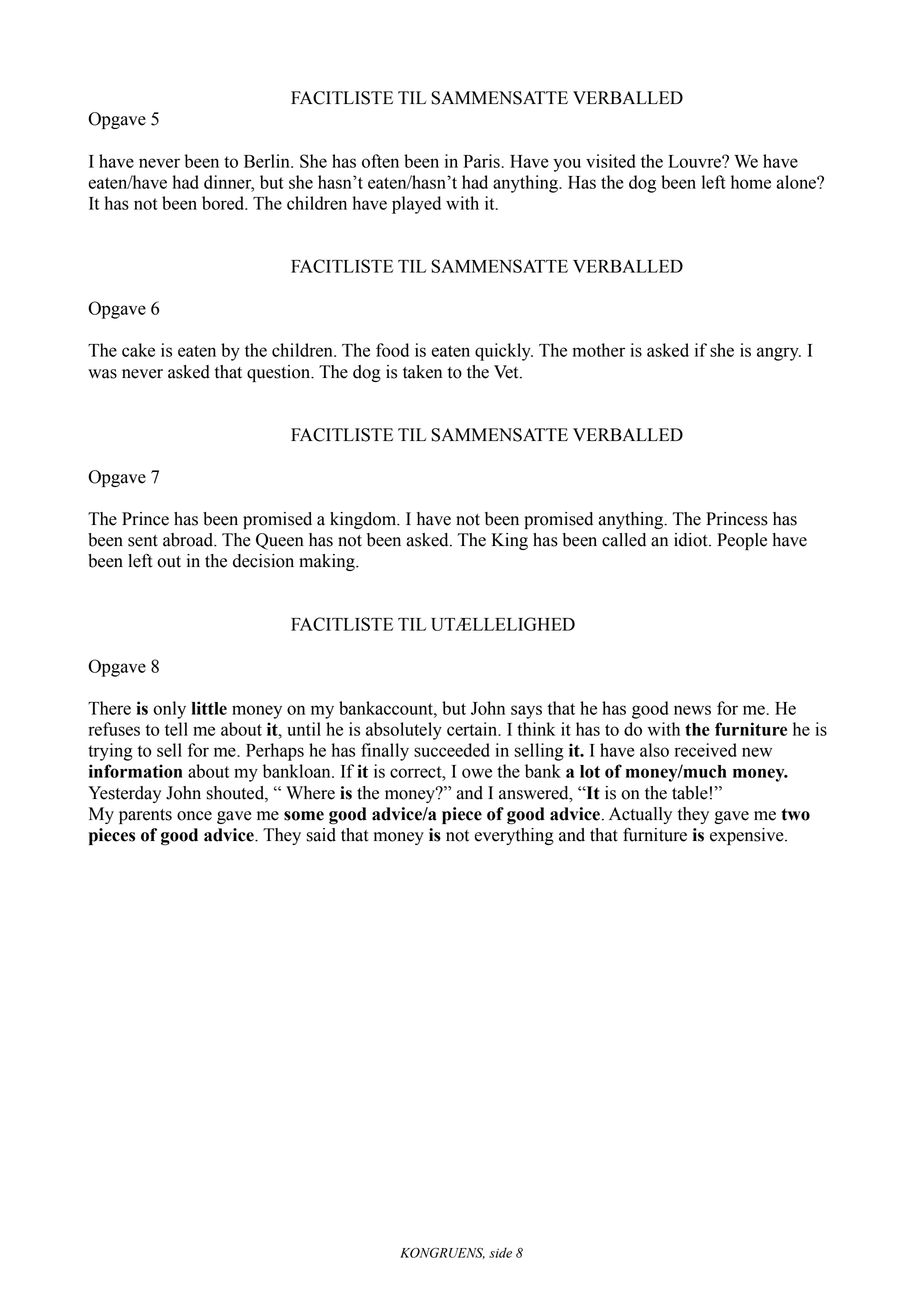 The width and height of the page is (924, 1308). Describe the element at coordinates (280, 541) in the page. I see `Queen` at that location.
